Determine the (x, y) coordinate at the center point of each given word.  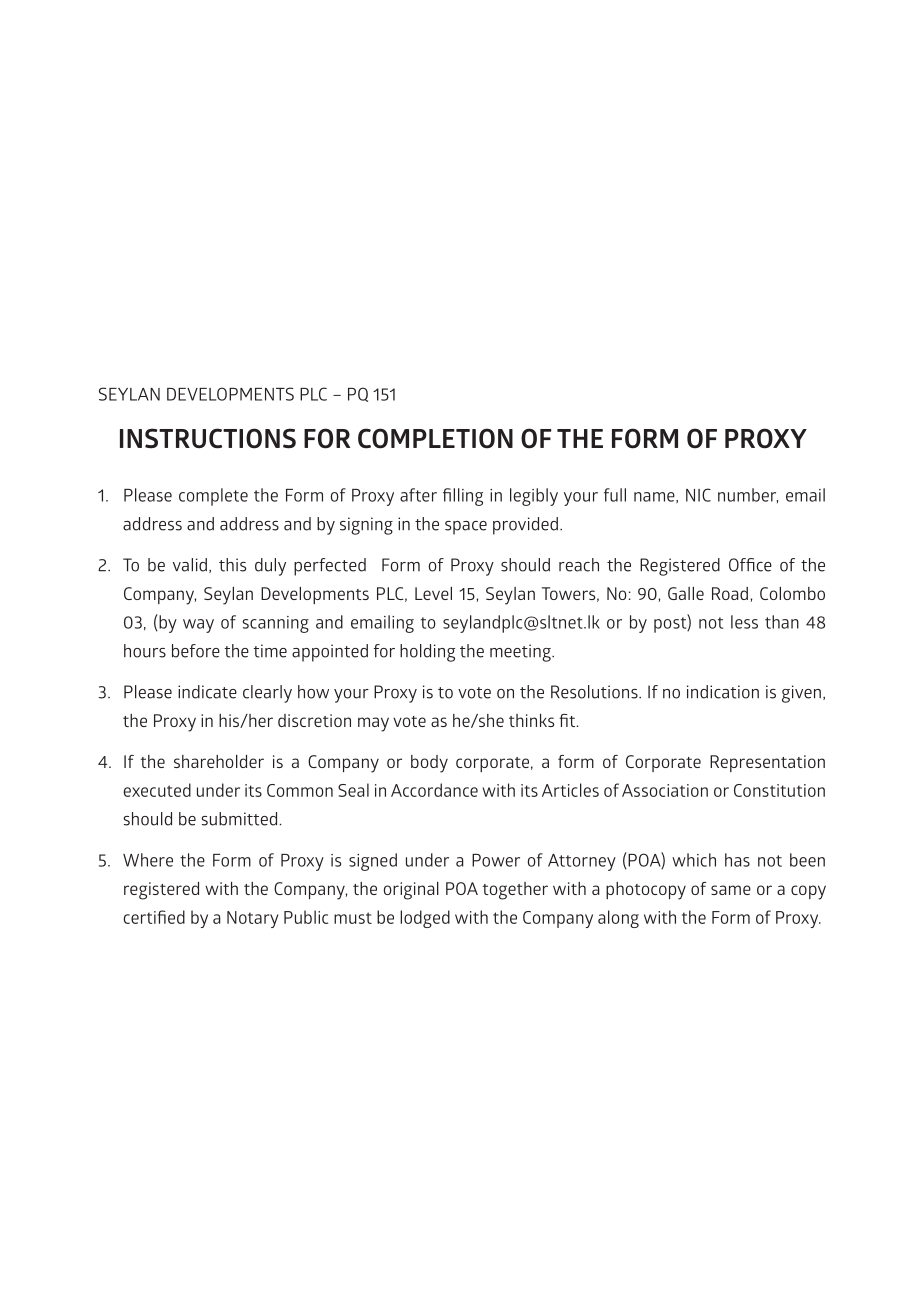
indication (723, 692)
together (515, 891)
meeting (521, 653)
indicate (207, 692)
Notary (252, 919)
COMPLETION (435, 438)
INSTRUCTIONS (208, 438)
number (748, 495)
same (731, 890)
